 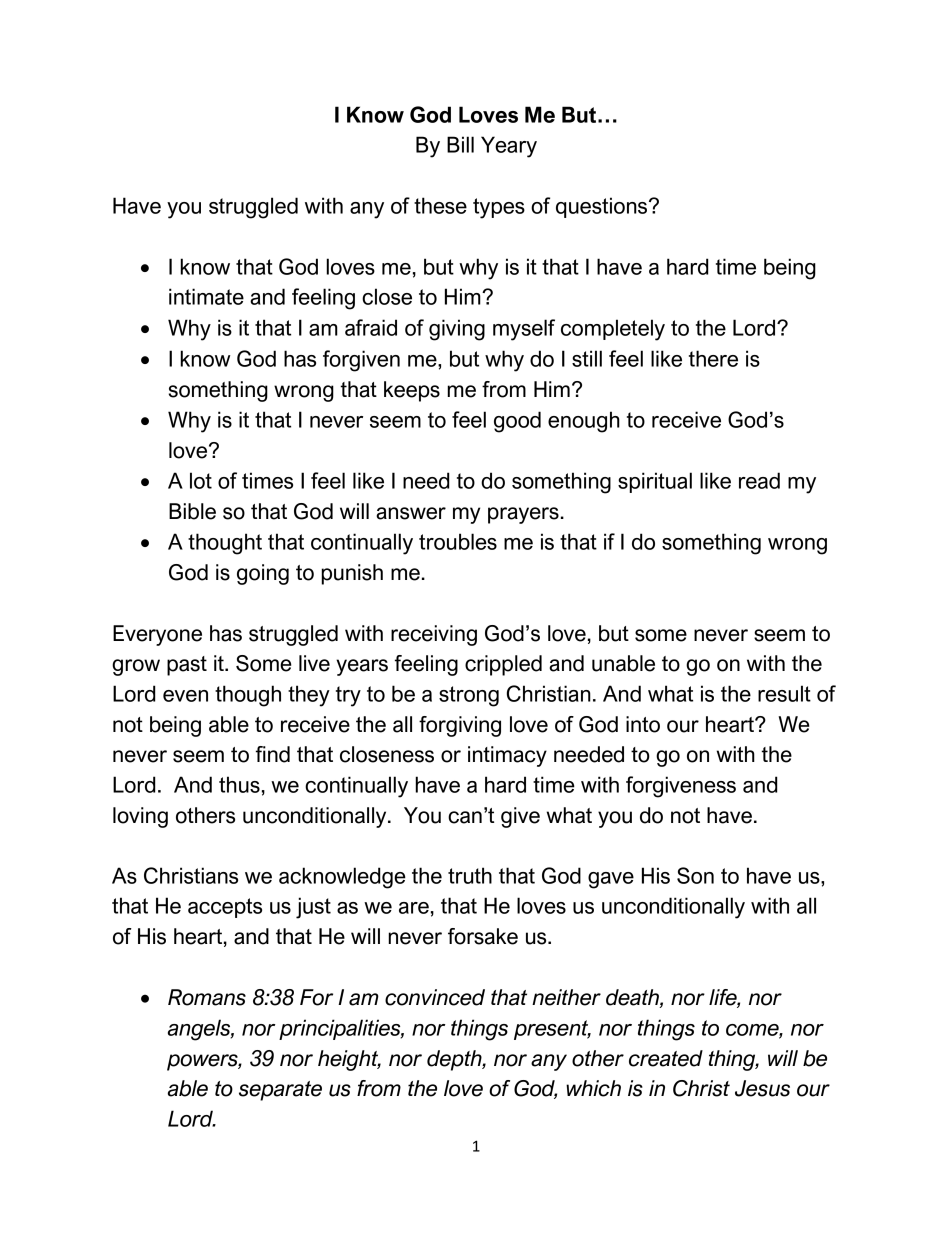 I want to click on intimate, so click(x=206, y=296).
